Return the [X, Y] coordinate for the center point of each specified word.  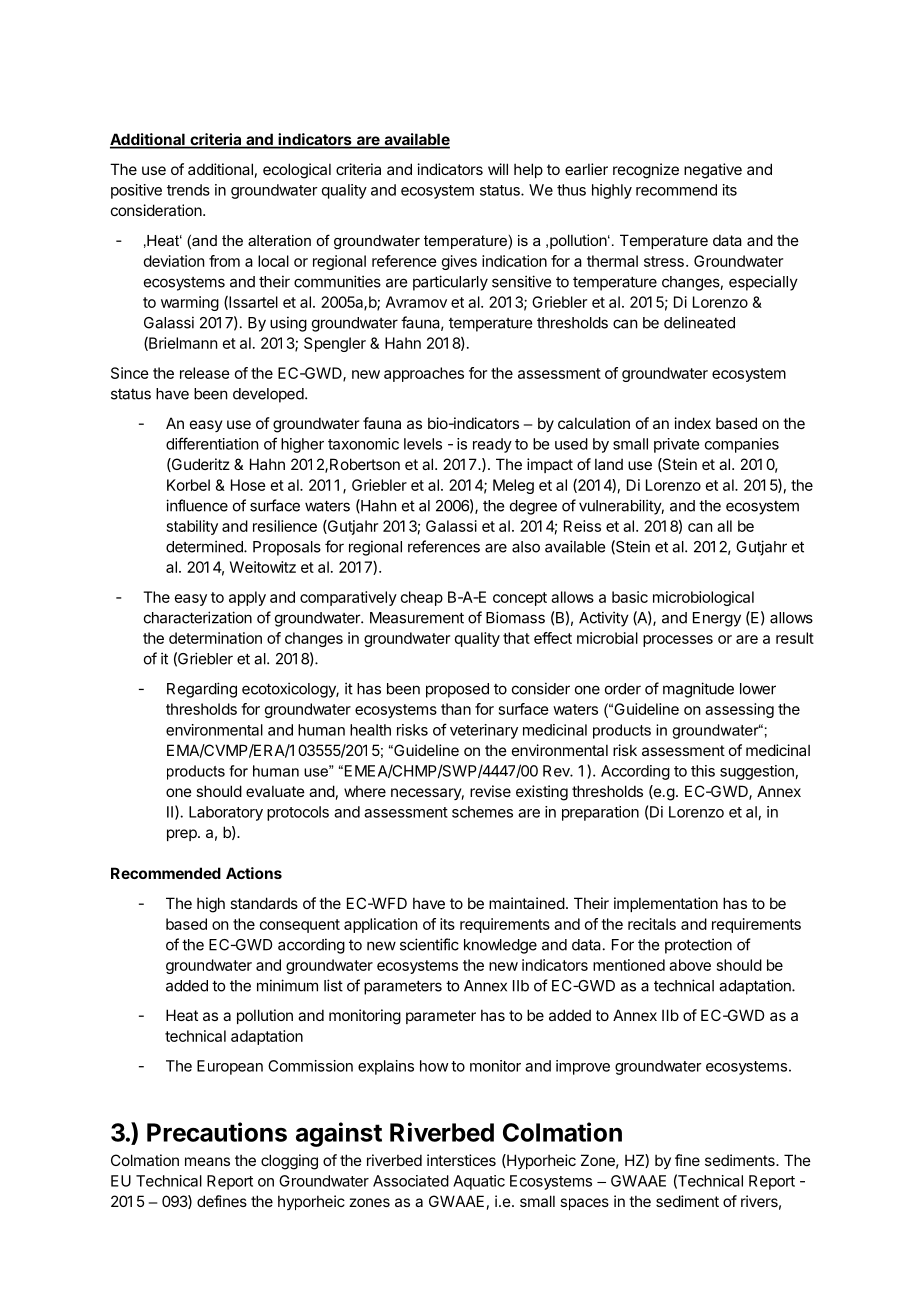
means [207, 1161]
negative [713, 171]
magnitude [698, 690]
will [498, 169]
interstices [461, 1160]
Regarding [202, 690]
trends [188, 190]
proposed [457, 690]
